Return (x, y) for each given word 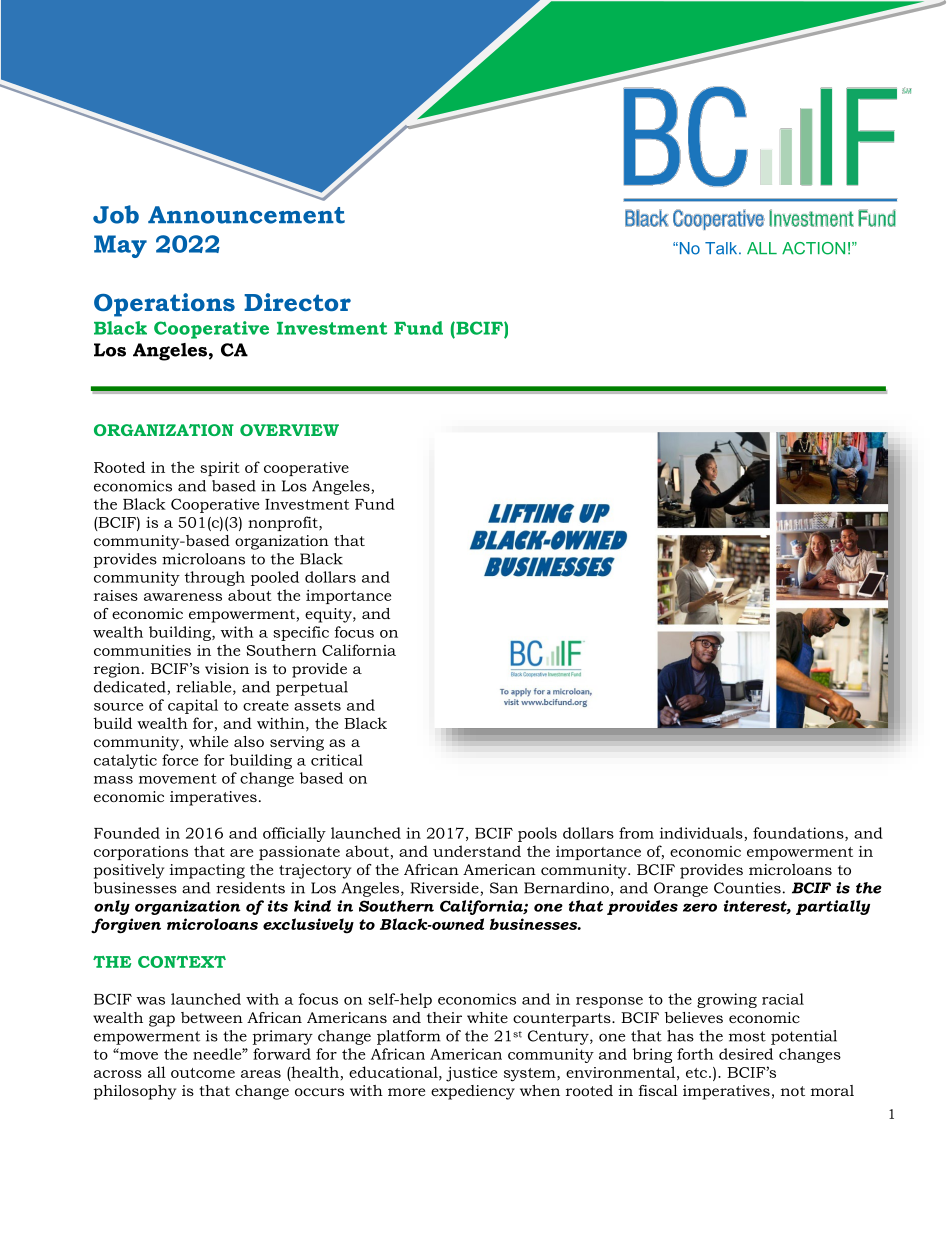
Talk (722, 248)
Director (297, 302)
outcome (203, 1073)
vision (227, 668)
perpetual (312, 688)
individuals (702, 834)
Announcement (246, 215)
